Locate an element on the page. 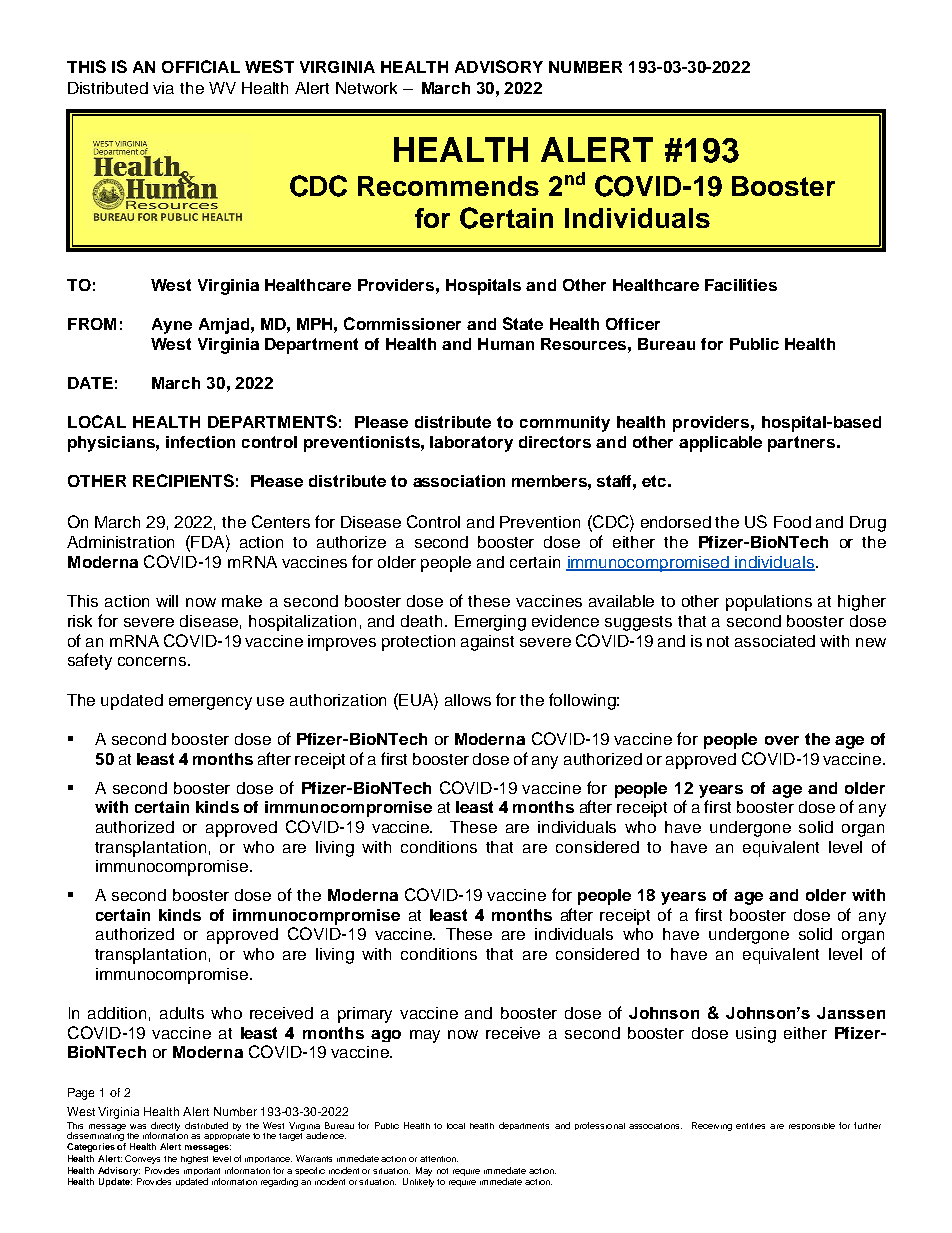 The image size is (952, 1233). infection is located at coordinates (200, 442).
